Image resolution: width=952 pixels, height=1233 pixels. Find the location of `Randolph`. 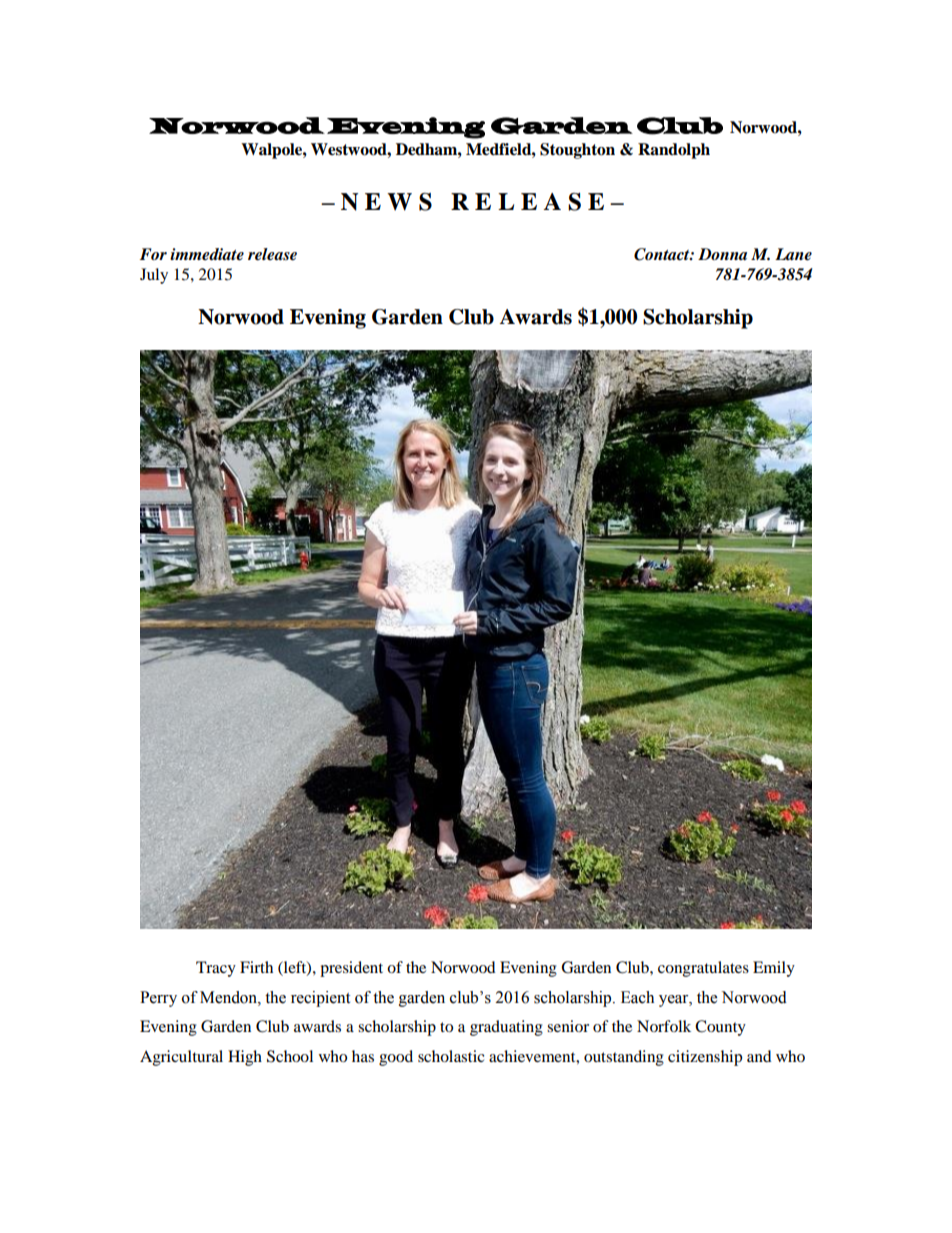

Randolph is located at coordinates (674, 151).
